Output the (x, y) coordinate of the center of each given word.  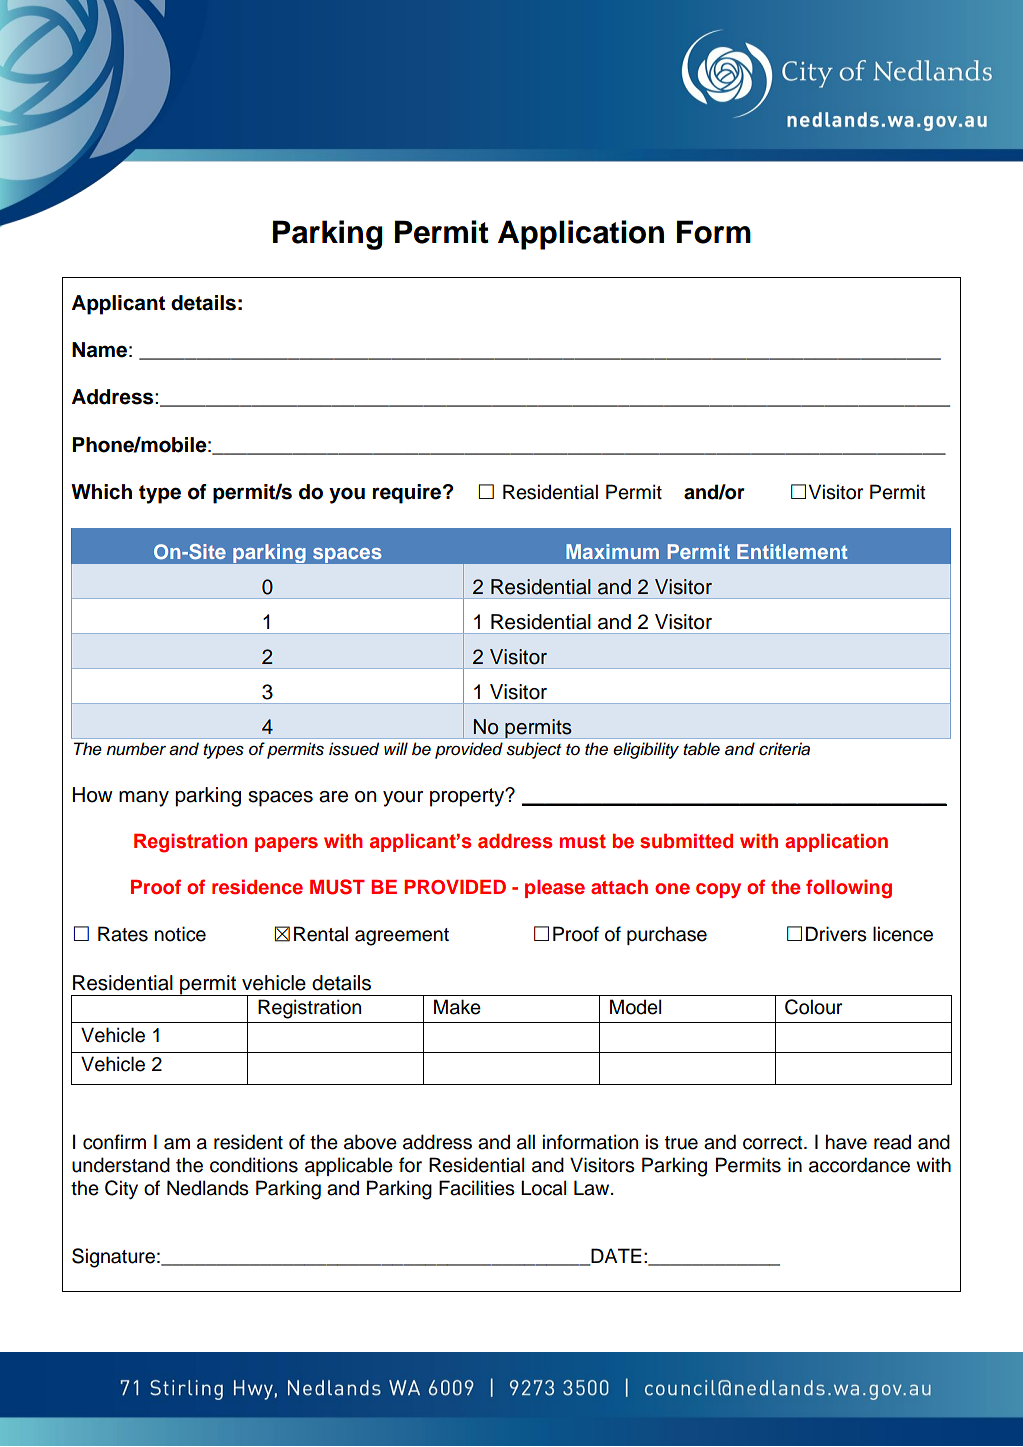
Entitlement (792, 551)
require (408, 494)
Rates (123, 934)
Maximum (612, 551)
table (701, 749)
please (555, 889)
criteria (784, 749)
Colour (813, 1007)
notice (180, 934)
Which (101, 492)
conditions (254, 1165)
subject (533, 750)
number (136, 749)
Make (457, 1007)
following (849, 889)
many (144, 799)
